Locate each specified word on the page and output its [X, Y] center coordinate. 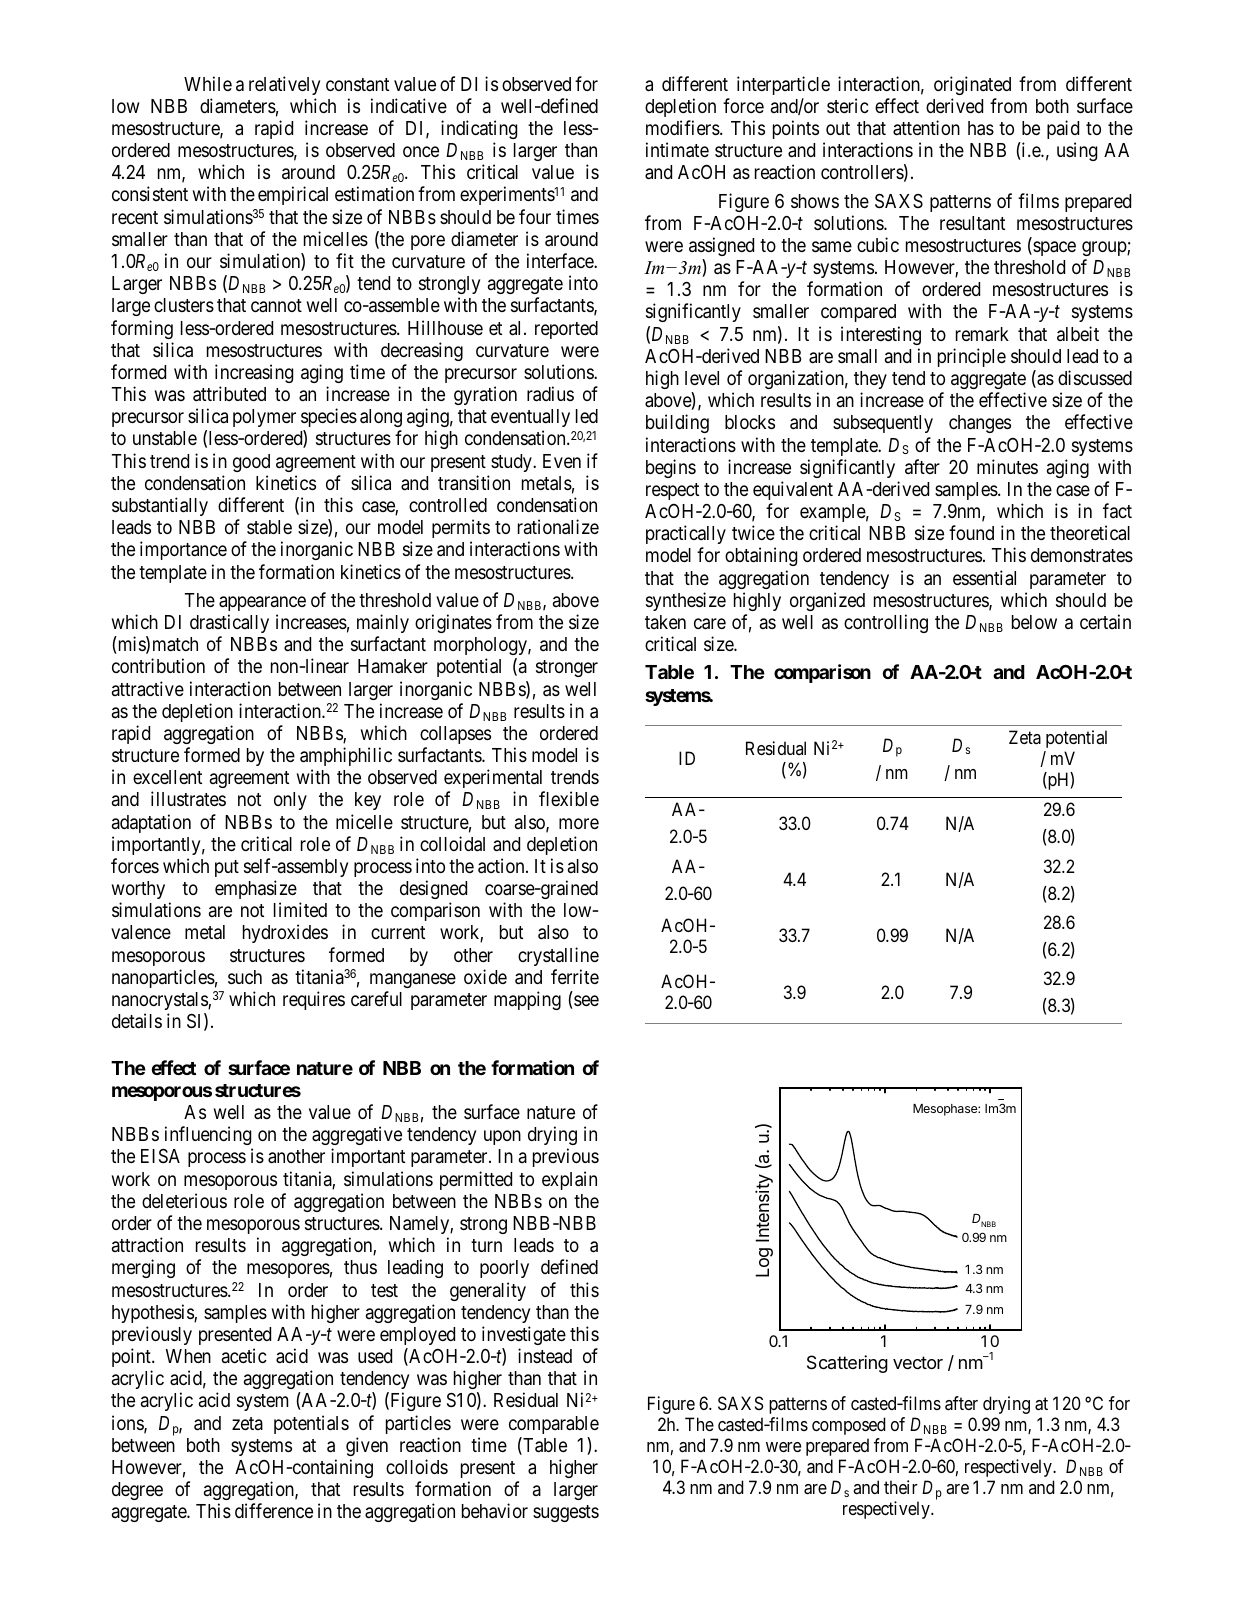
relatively [284, 85]
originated [972, 85]
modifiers [683, 127]
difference [274, 1510]
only [290, 801]
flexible [569, 798]
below [1034, 622]
